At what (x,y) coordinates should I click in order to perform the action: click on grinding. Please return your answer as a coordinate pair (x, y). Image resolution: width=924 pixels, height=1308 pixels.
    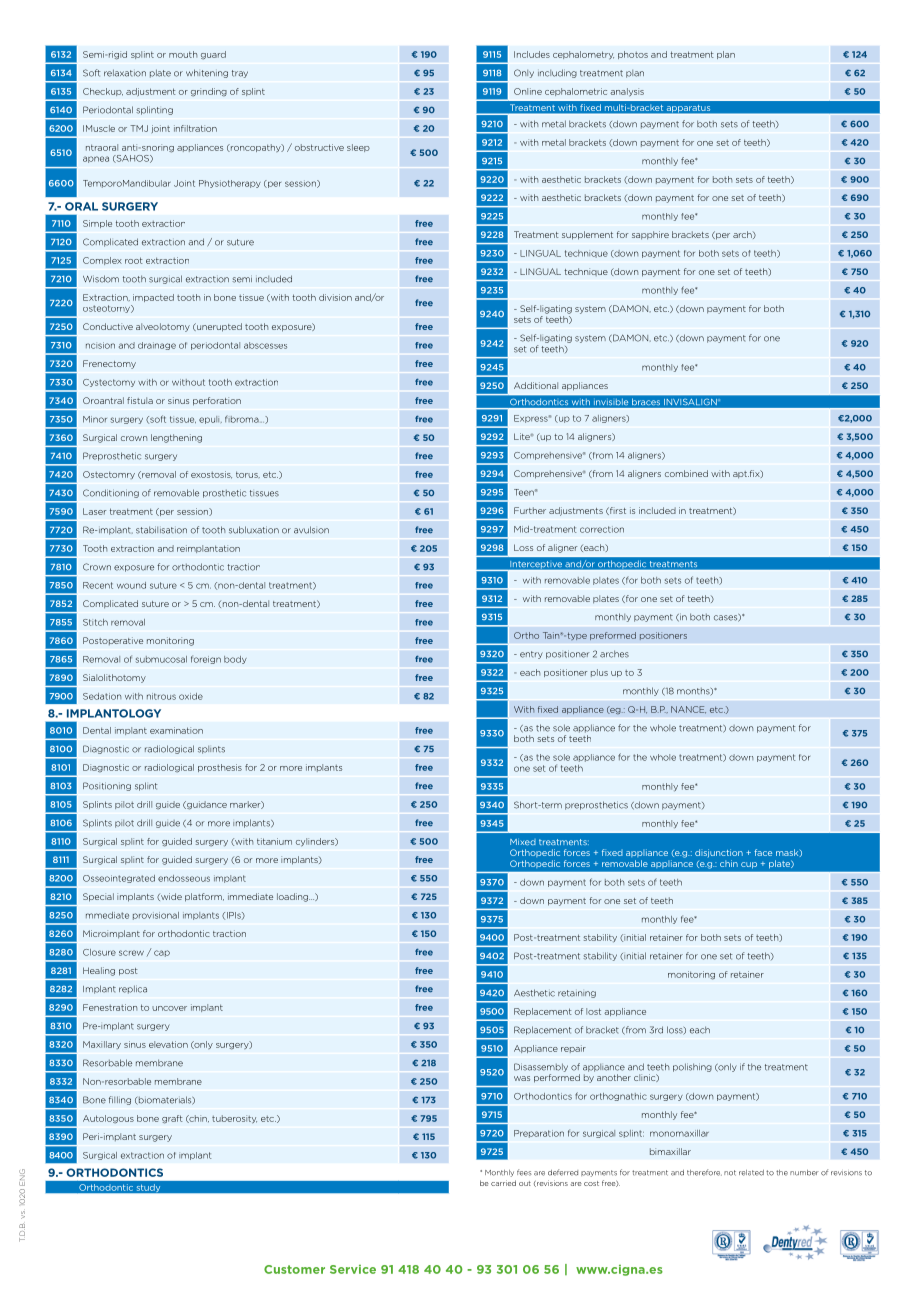
    Looking at the image, I should click on (209, 92).
